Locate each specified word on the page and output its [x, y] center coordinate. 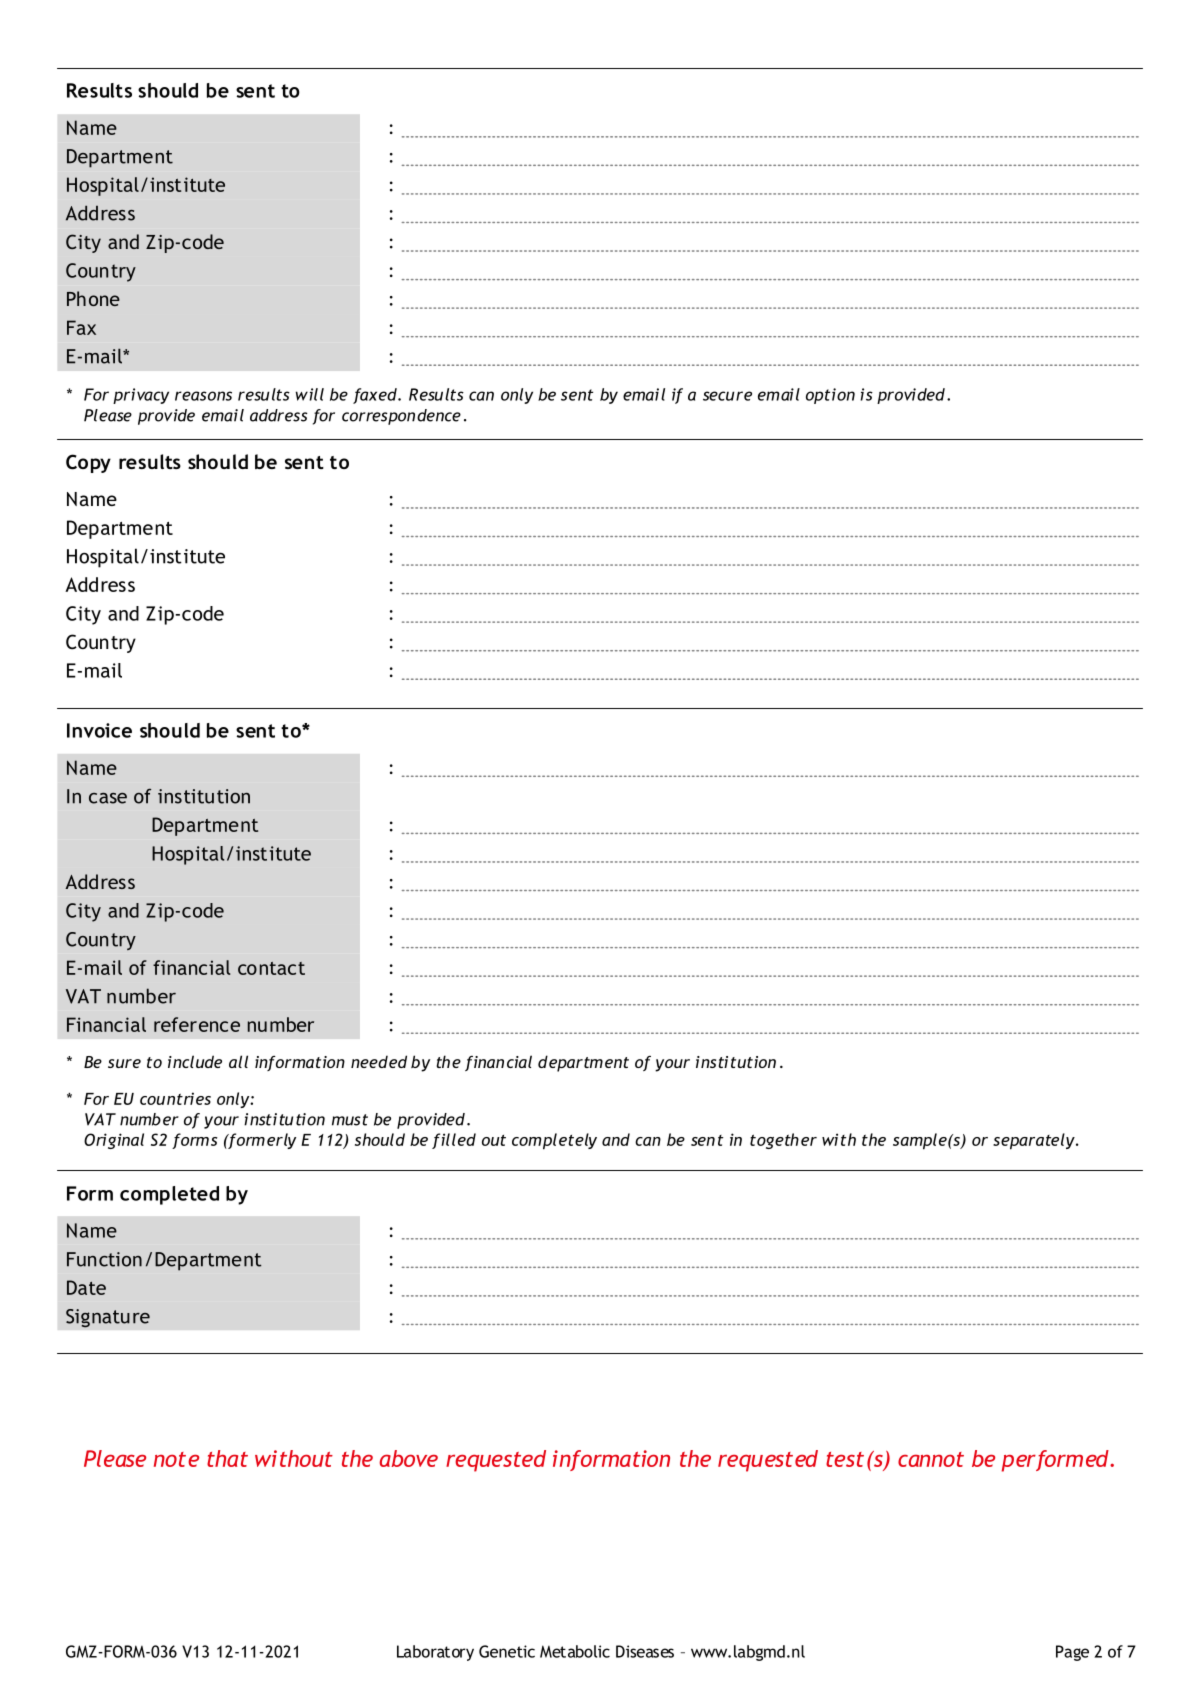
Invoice [99, 730]
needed [379, 1061]
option [830, 396]
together [783, 1141]
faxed [376, 396]
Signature [108, 1318]
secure [727, 396]
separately [1035, 1141]
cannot [931, 1459]
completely [554, 1141]
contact [271, 968]
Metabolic [575, 1651]
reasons [203, 396]
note [176, 1459]
